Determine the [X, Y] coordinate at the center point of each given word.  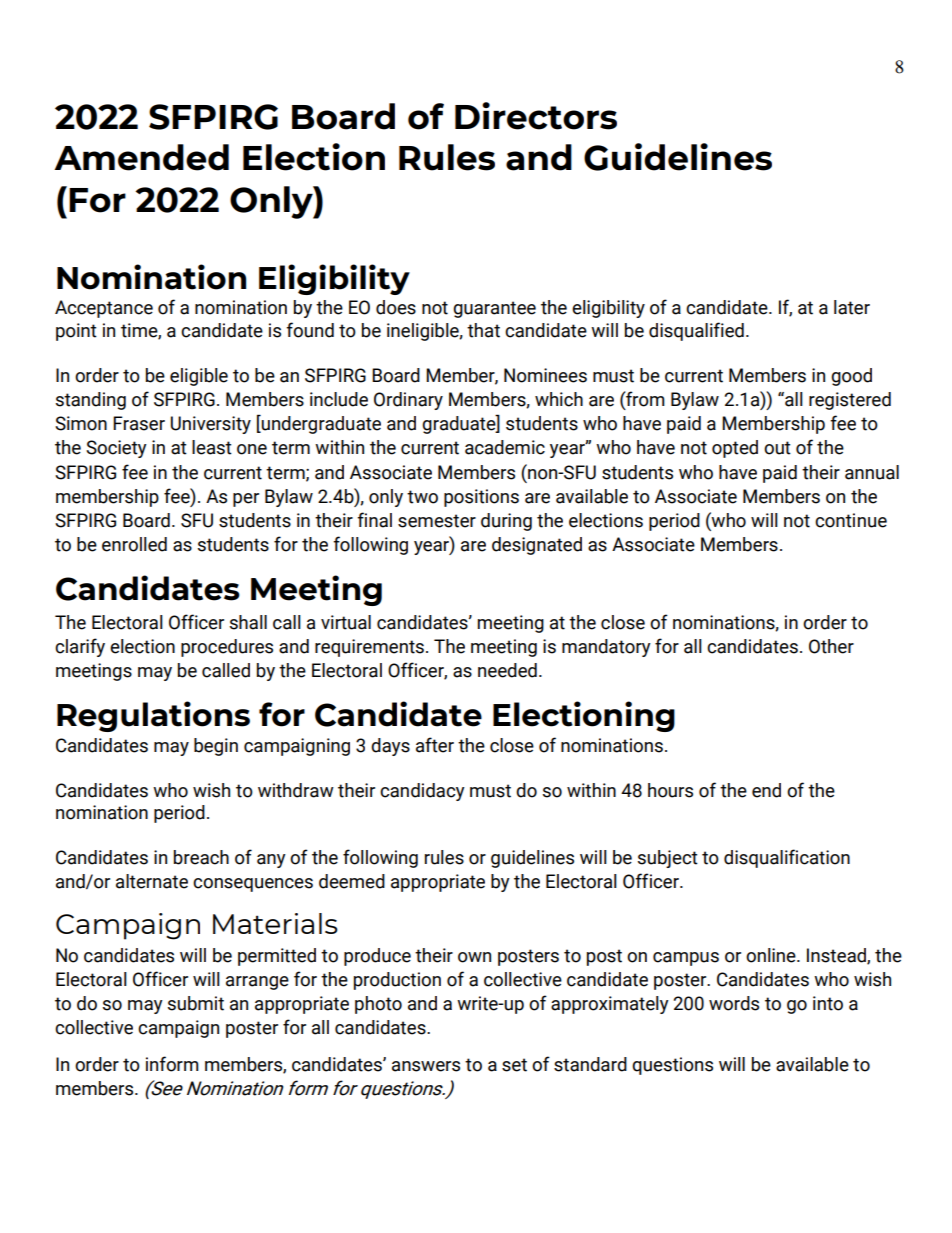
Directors [536, 116]
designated [537, 546]
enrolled [134, 544]
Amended [141, 157]
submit [196, 1003]
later [852, 307]
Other [831, 646]
